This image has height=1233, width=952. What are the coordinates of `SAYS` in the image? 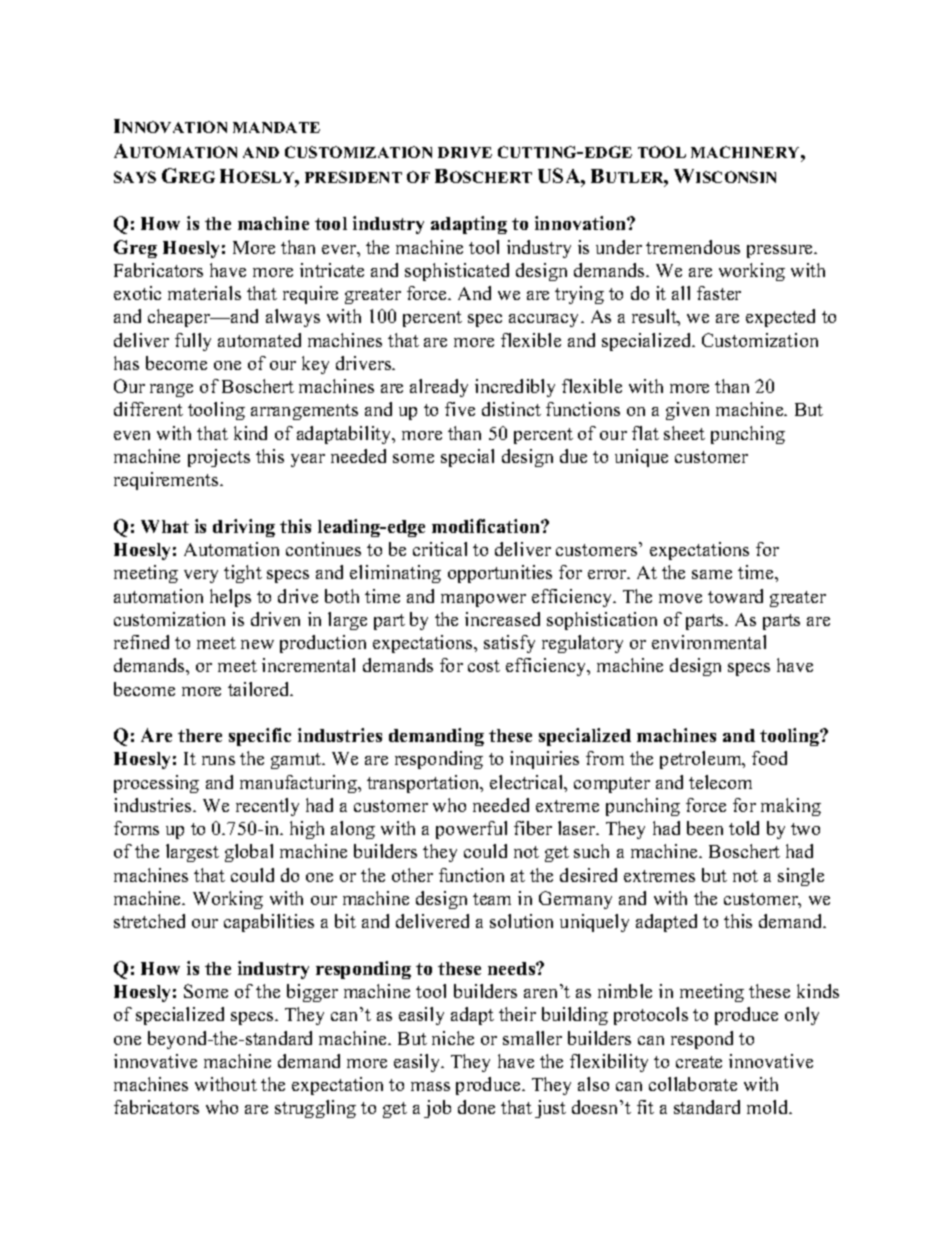 It's located at (135, 177).
